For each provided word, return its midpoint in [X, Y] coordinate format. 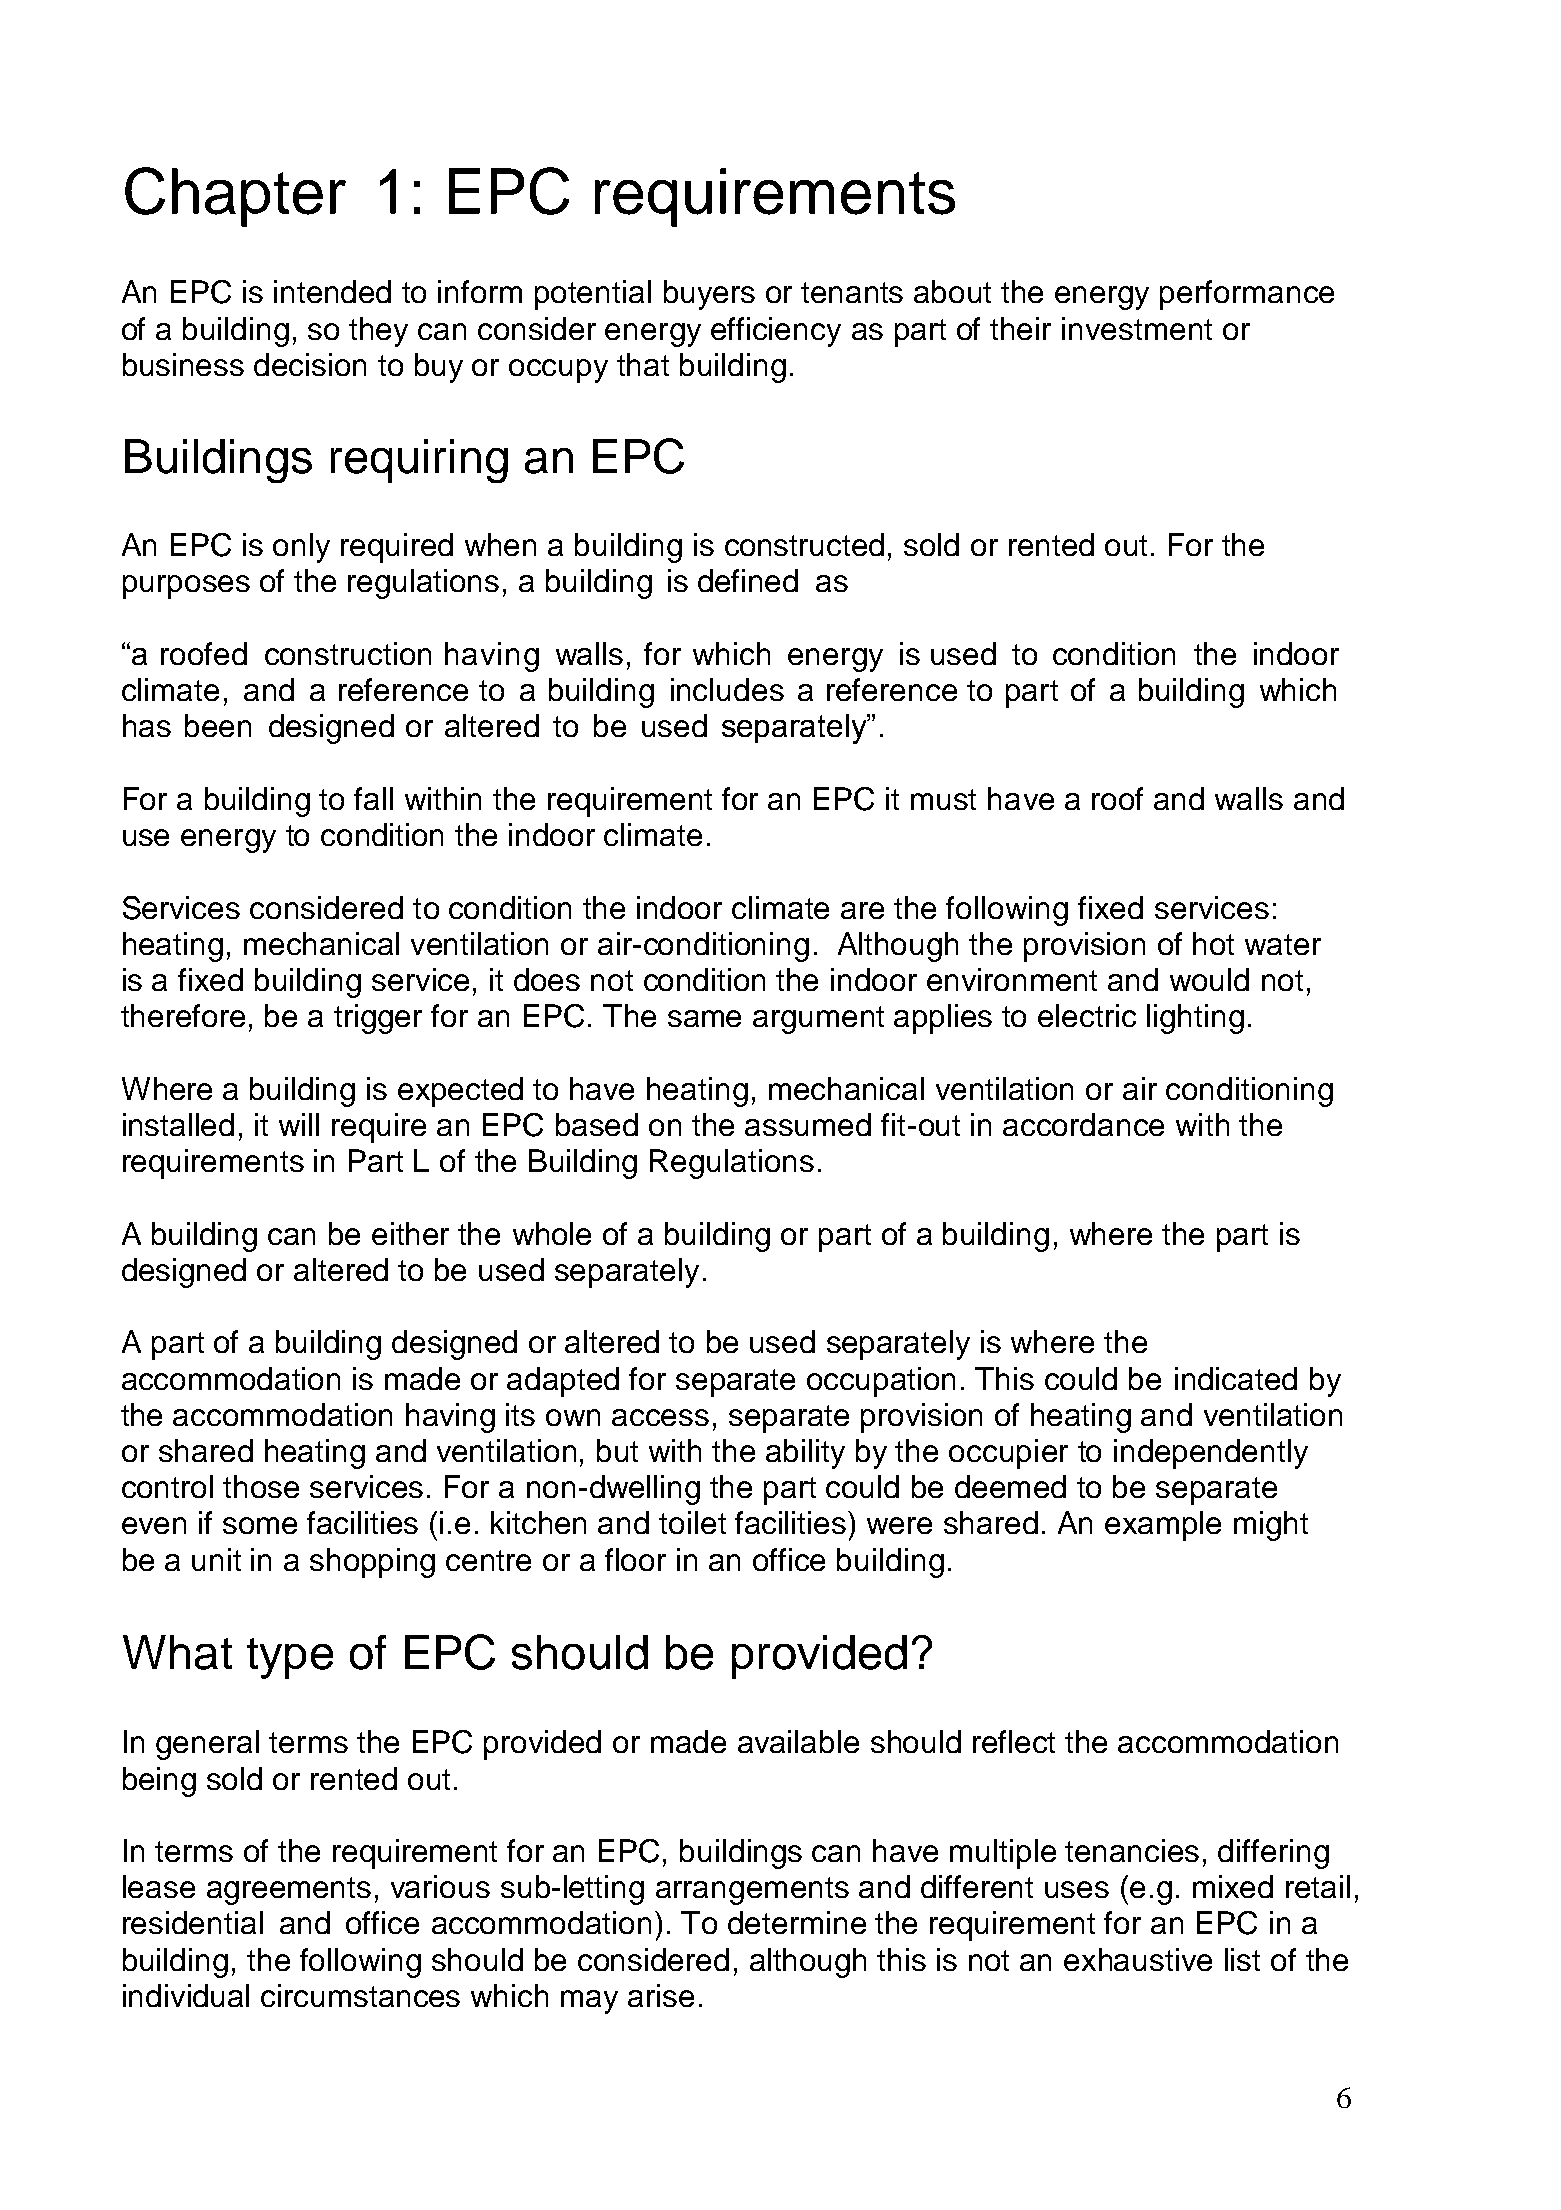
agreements [289, 1891]
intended [332, 291]
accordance [1083, 1124]
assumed [808, 1124]
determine [797, 1922]
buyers [709, 295]
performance [1247, 295]
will [299, 1124]
